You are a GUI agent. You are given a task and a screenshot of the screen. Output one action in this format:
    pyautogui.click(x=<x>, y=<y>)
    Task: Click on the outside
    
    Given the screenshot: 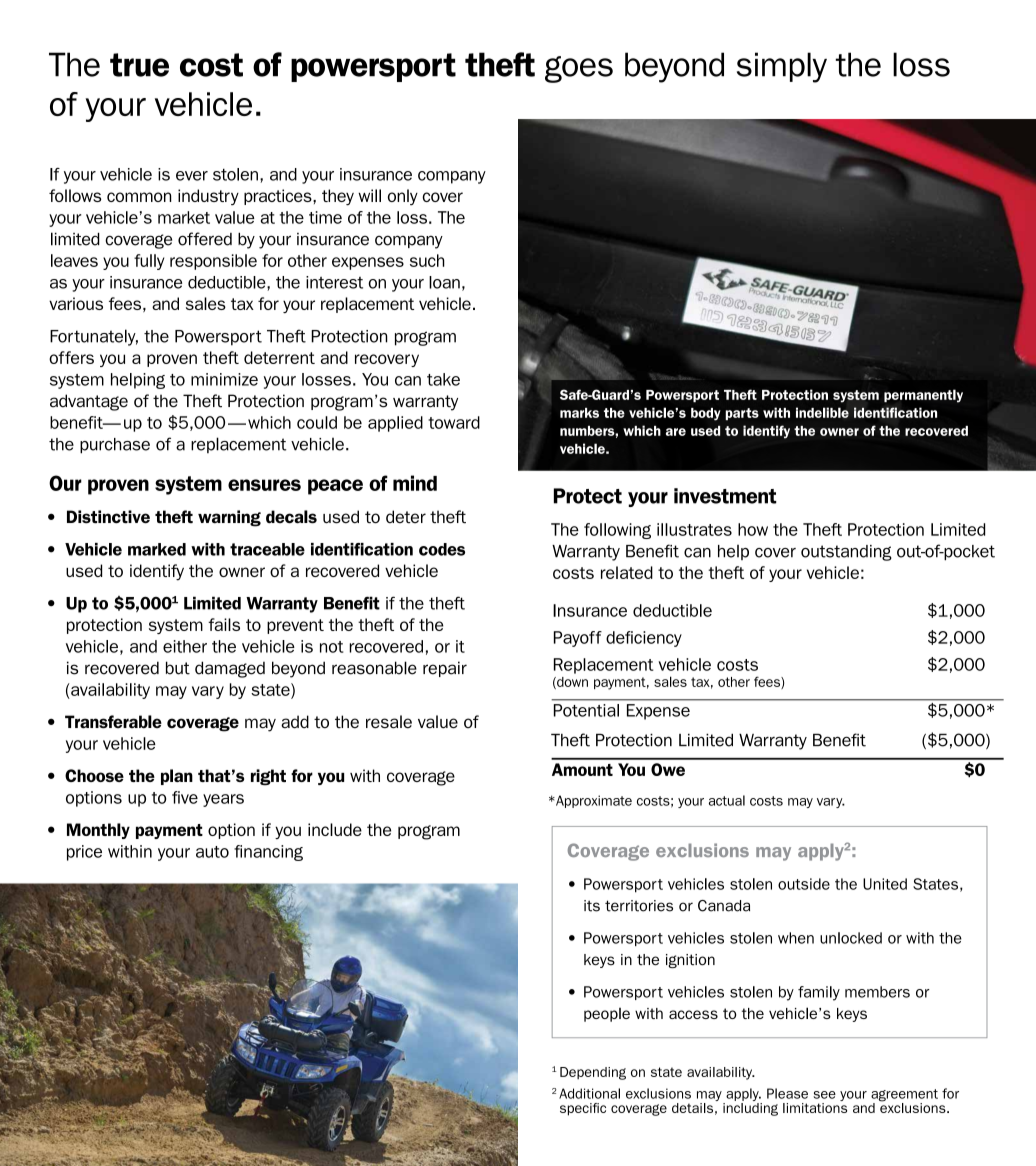 What is the action you would take?
    pyautogui.click(x=804, y=884)
